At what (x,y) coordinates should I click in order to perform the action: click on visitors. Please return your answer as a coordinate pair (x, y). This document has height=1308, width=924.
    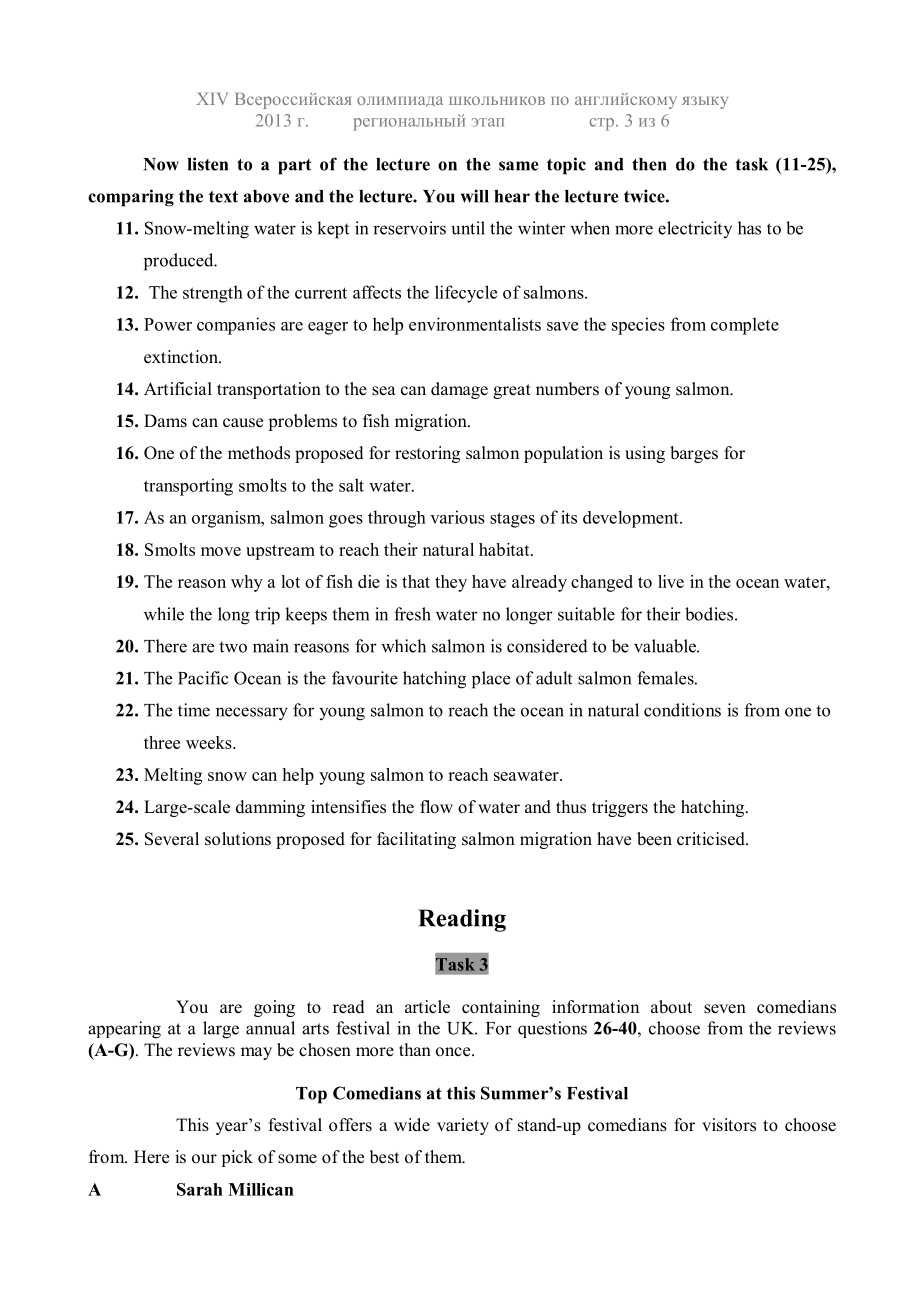
    Looking at the image, I should click on (729, 1125).
